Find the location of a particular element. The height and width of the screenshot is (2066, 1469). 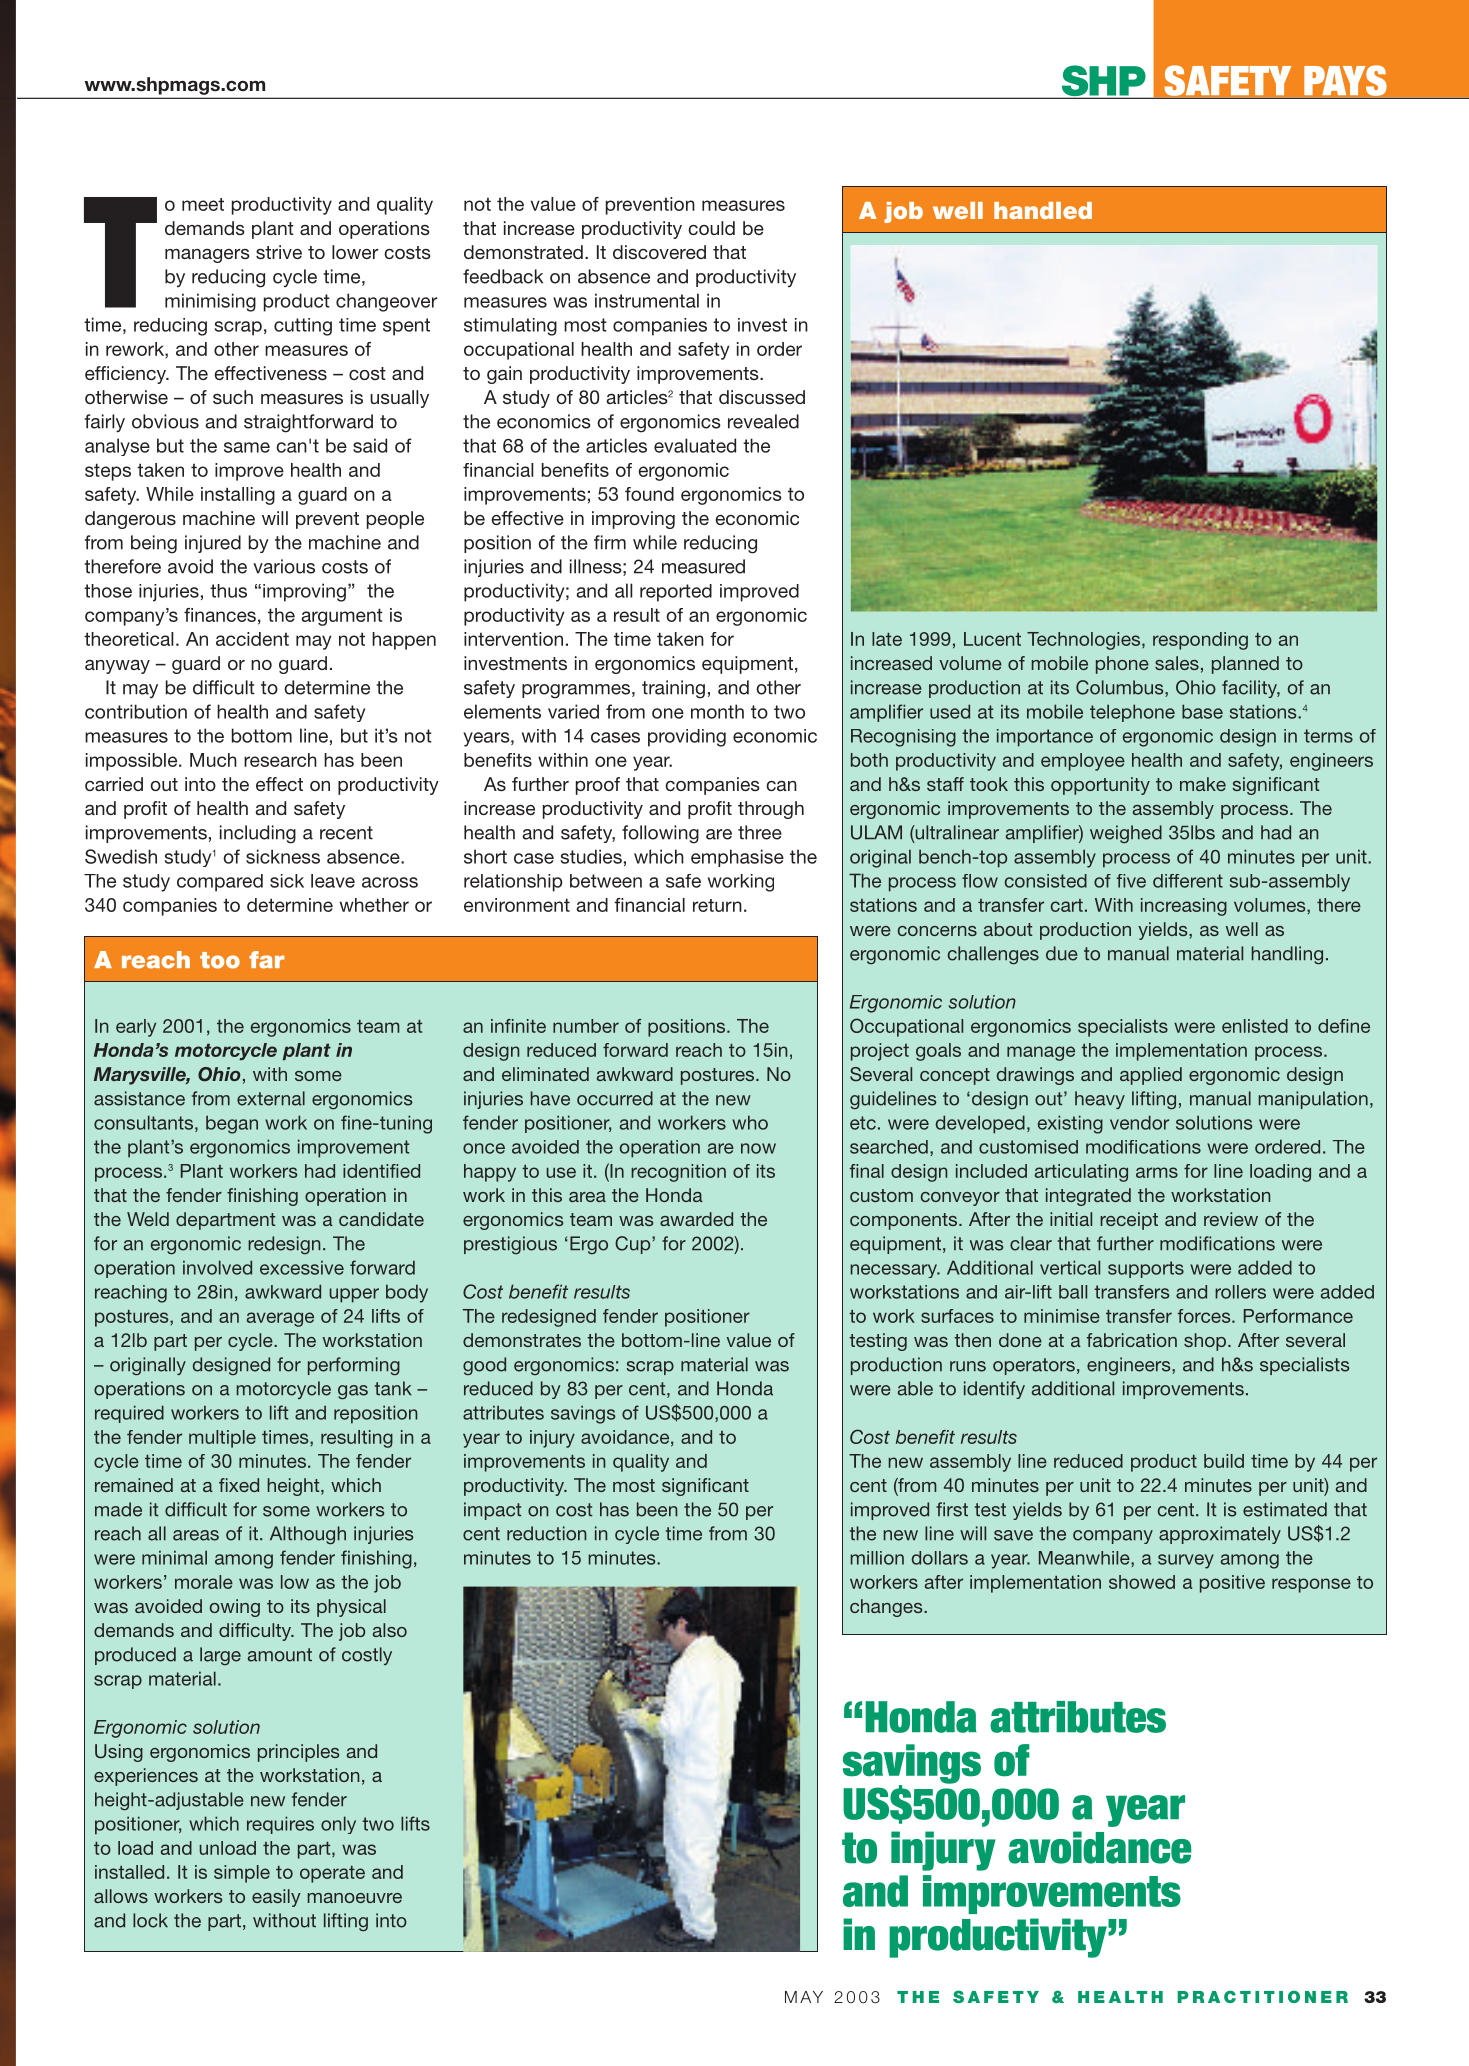

could is located at coordinates (711, 228).
